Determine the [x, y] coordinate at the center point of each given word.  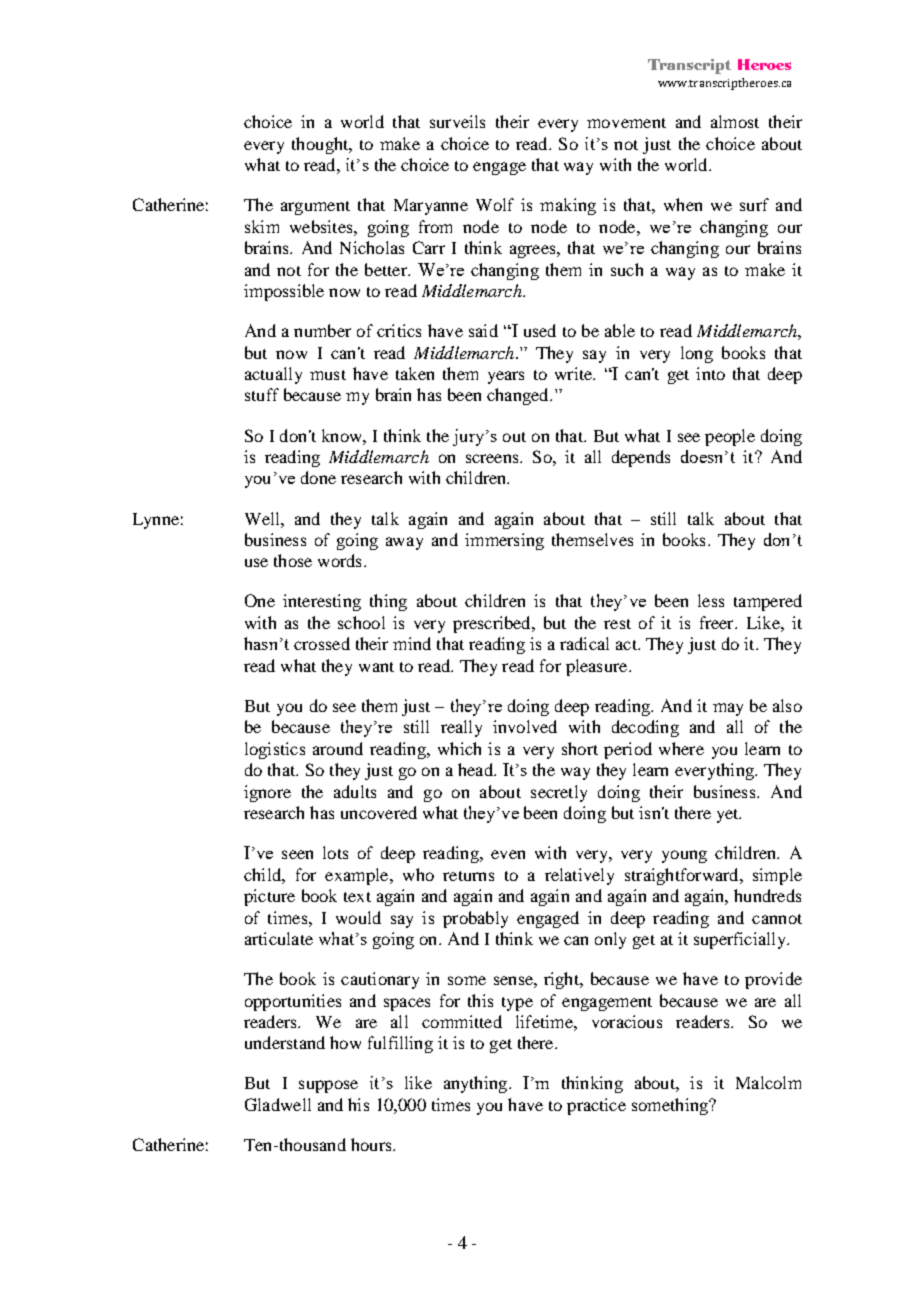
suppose [328, 1086]
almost [735, 121]
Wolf [495, 204]
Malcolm [768, 1082]
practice [596, 1106]
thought [321, 145]
